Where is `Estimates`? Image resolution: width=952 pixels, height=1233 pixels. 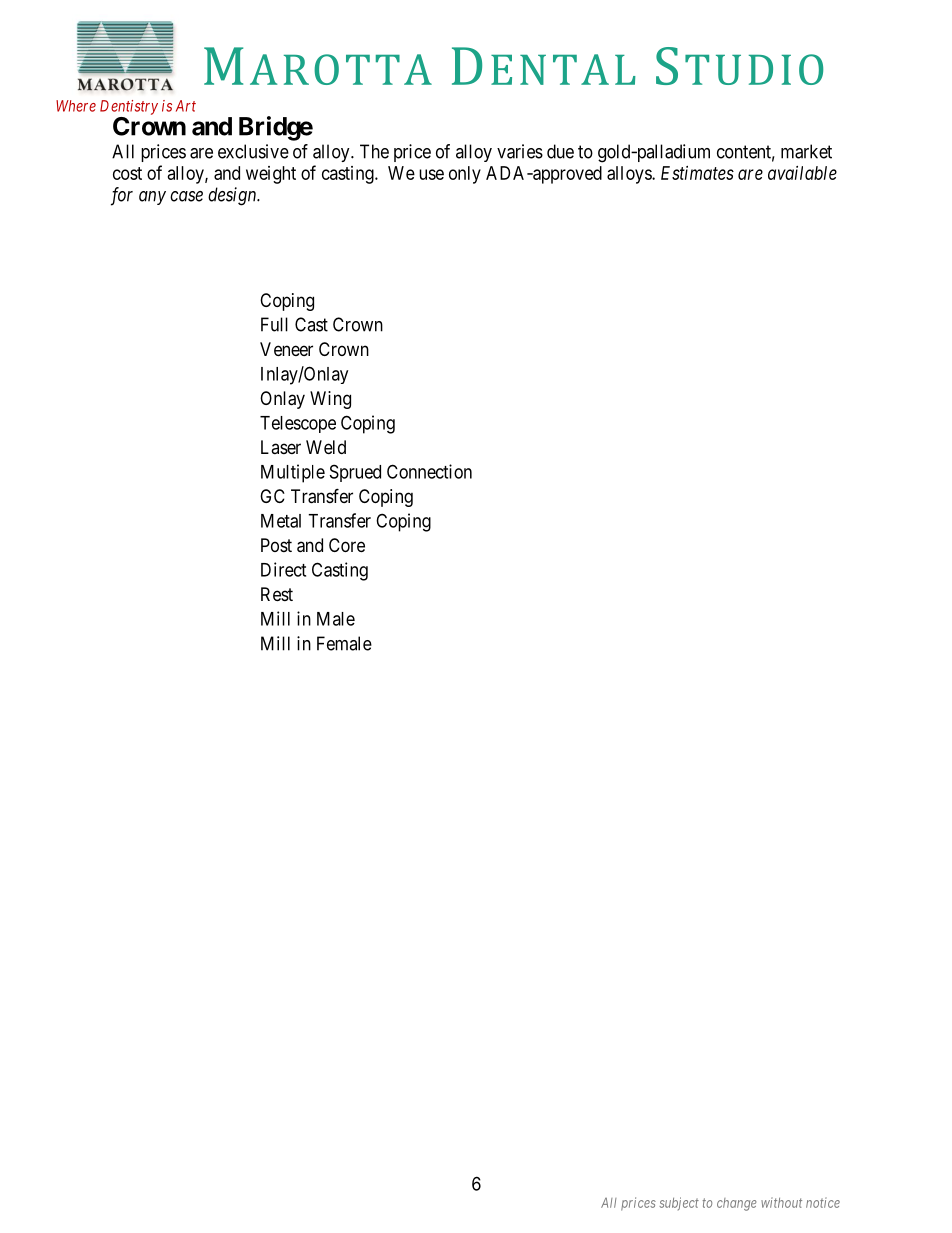 Estimates is located at coordinates (697, 173).
